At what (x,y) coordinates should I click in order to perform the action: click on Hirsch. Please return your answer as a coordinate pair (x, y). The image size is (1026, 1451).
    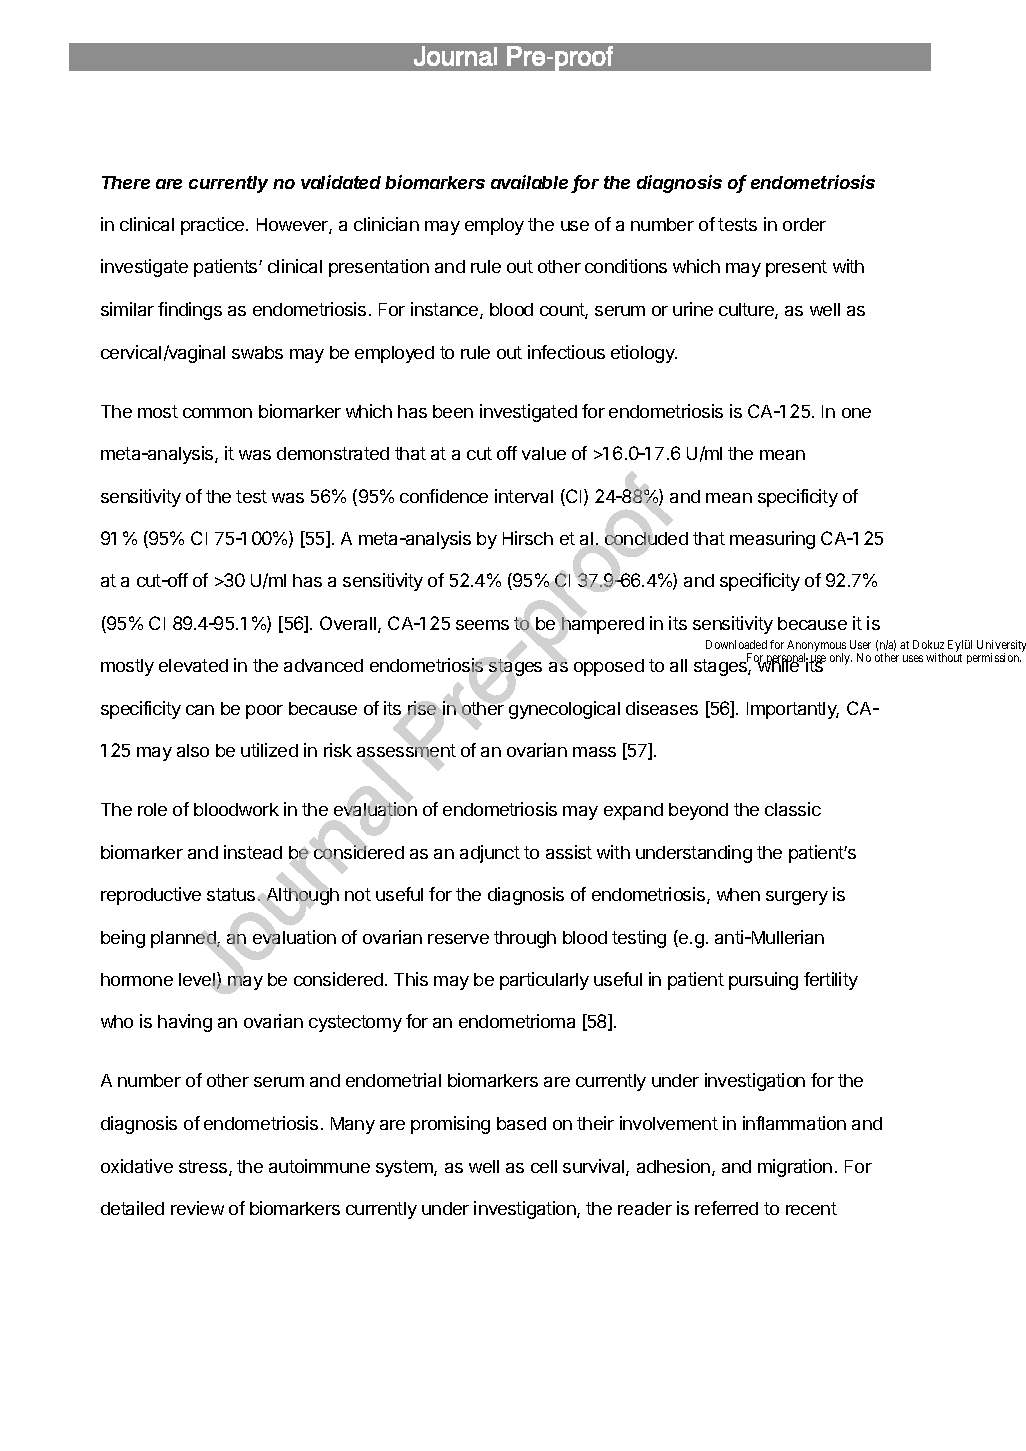
    Looking at the image, I should click on (528, 538).
